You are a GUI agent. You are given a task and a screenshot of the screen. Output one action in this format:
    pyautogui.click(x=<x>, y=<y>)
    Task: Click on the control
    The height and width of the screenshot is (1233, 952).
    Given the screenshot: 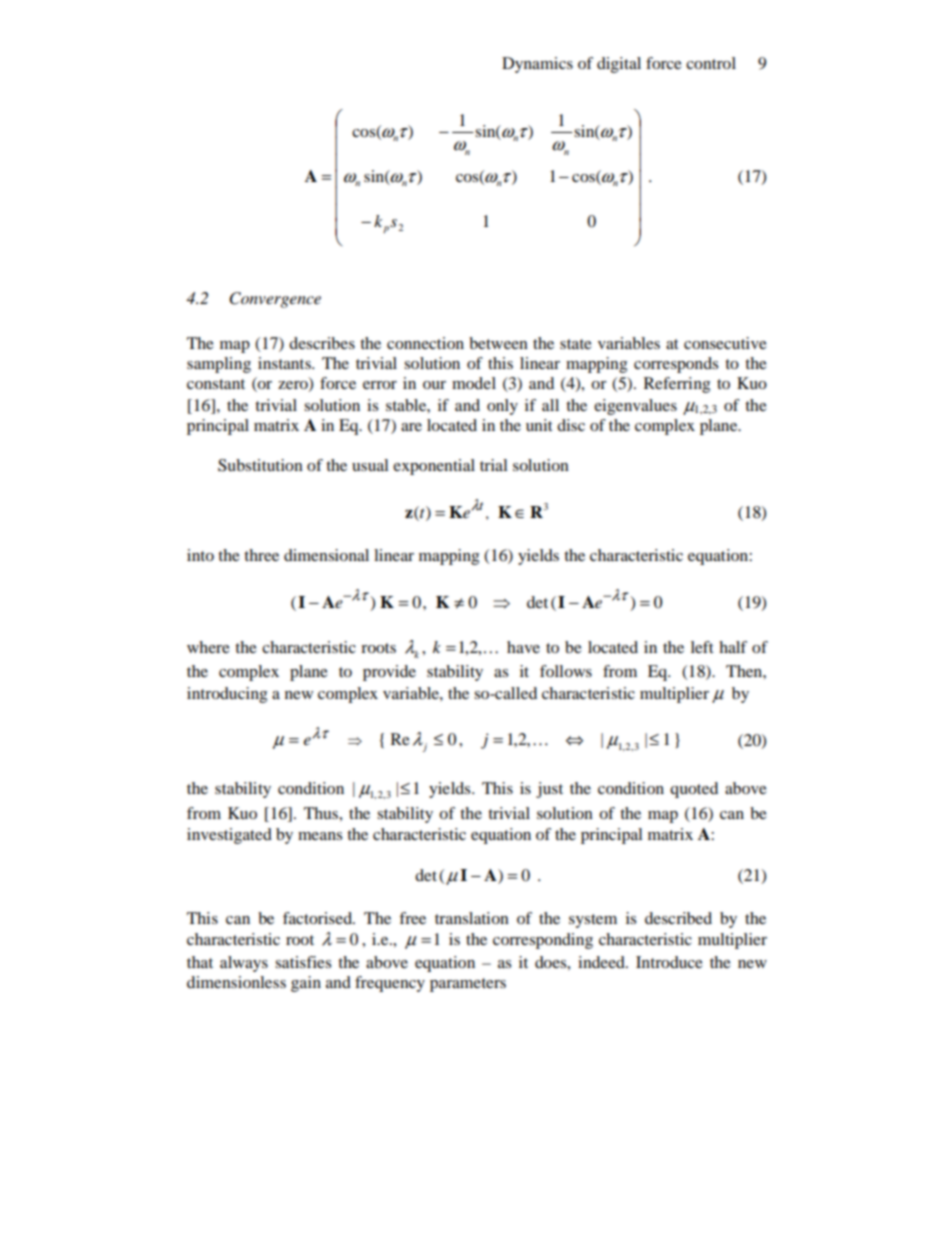 What is the action you would take?
    pyautogui.click(x=711, y=63)
